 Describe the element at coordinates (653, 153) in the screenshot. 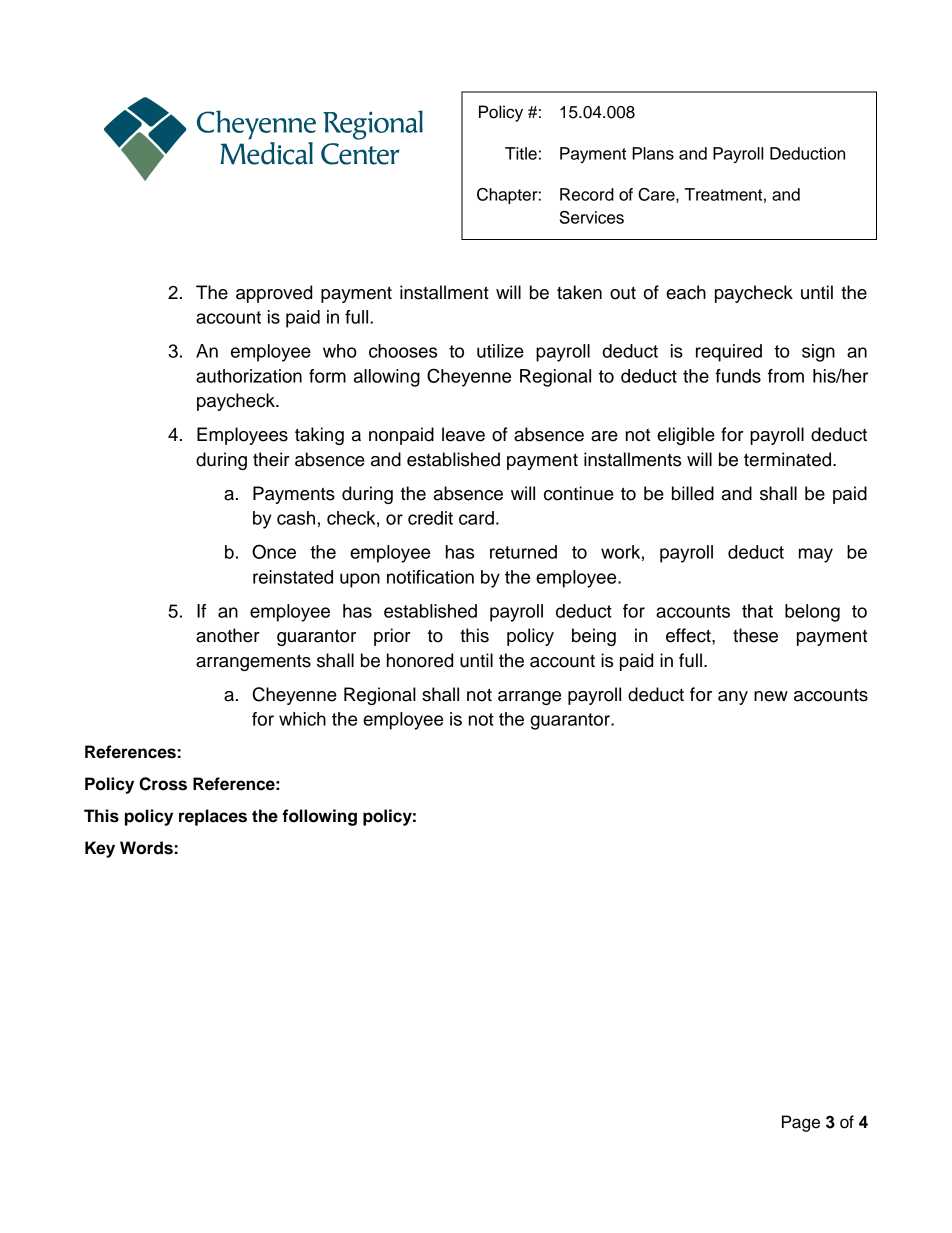

I see `Plans` at that location.
